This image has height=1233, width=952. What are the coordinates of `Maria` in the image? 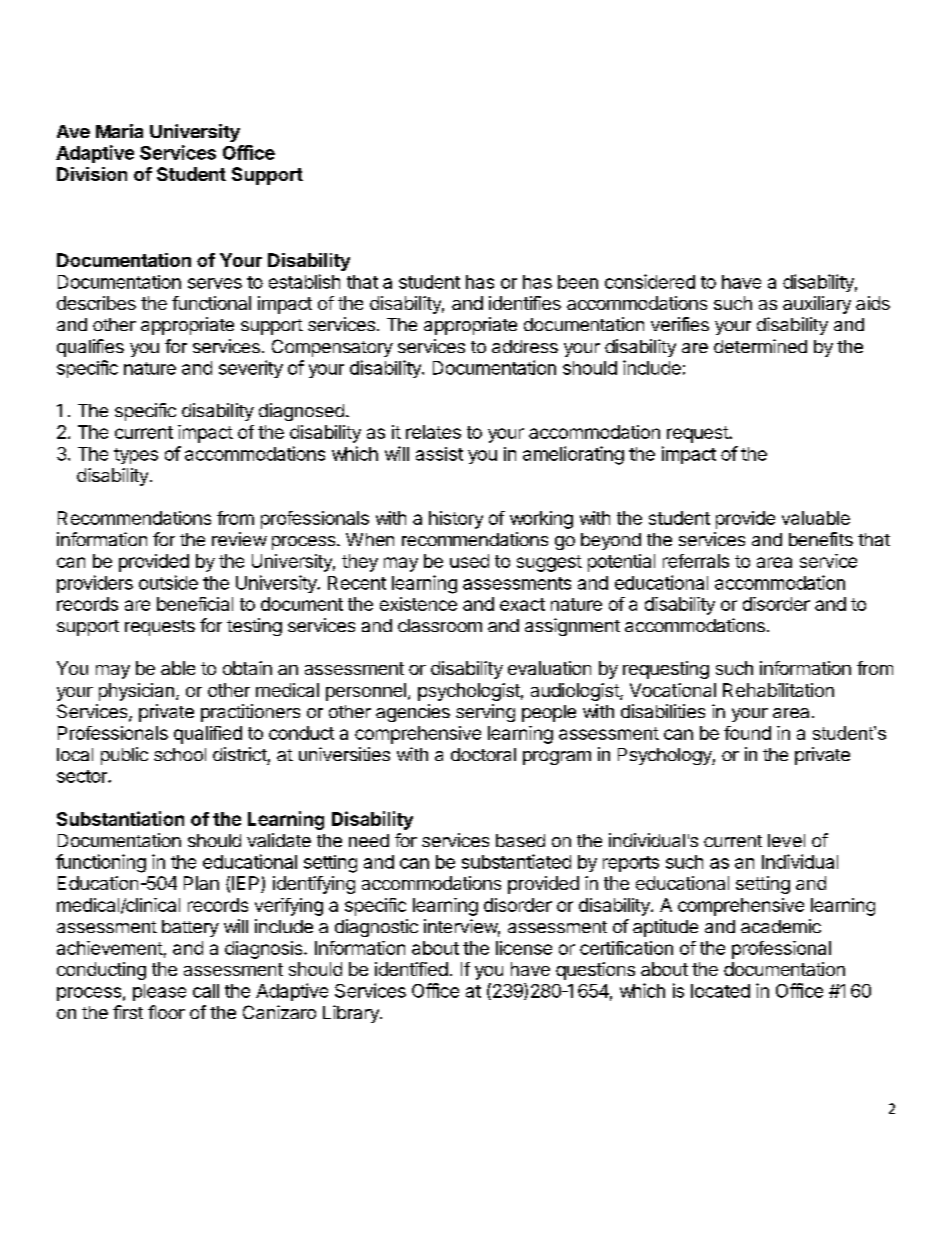 It's located at (119, 131).
